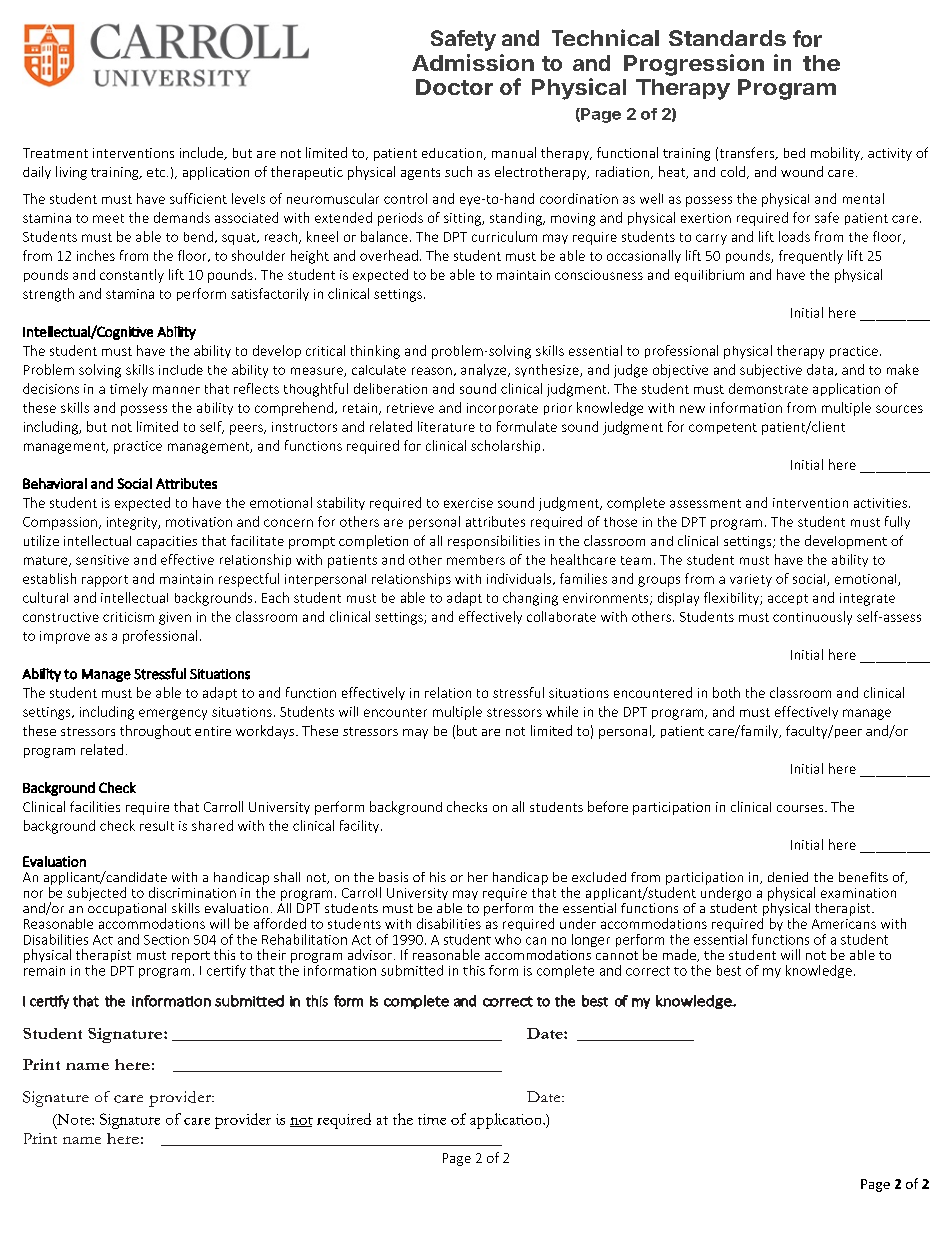 The width and height of the page is (952, 1233). What do you see at coordinates (393, 877) in the page?
I see `basis` at bounding box center [393, 877].
